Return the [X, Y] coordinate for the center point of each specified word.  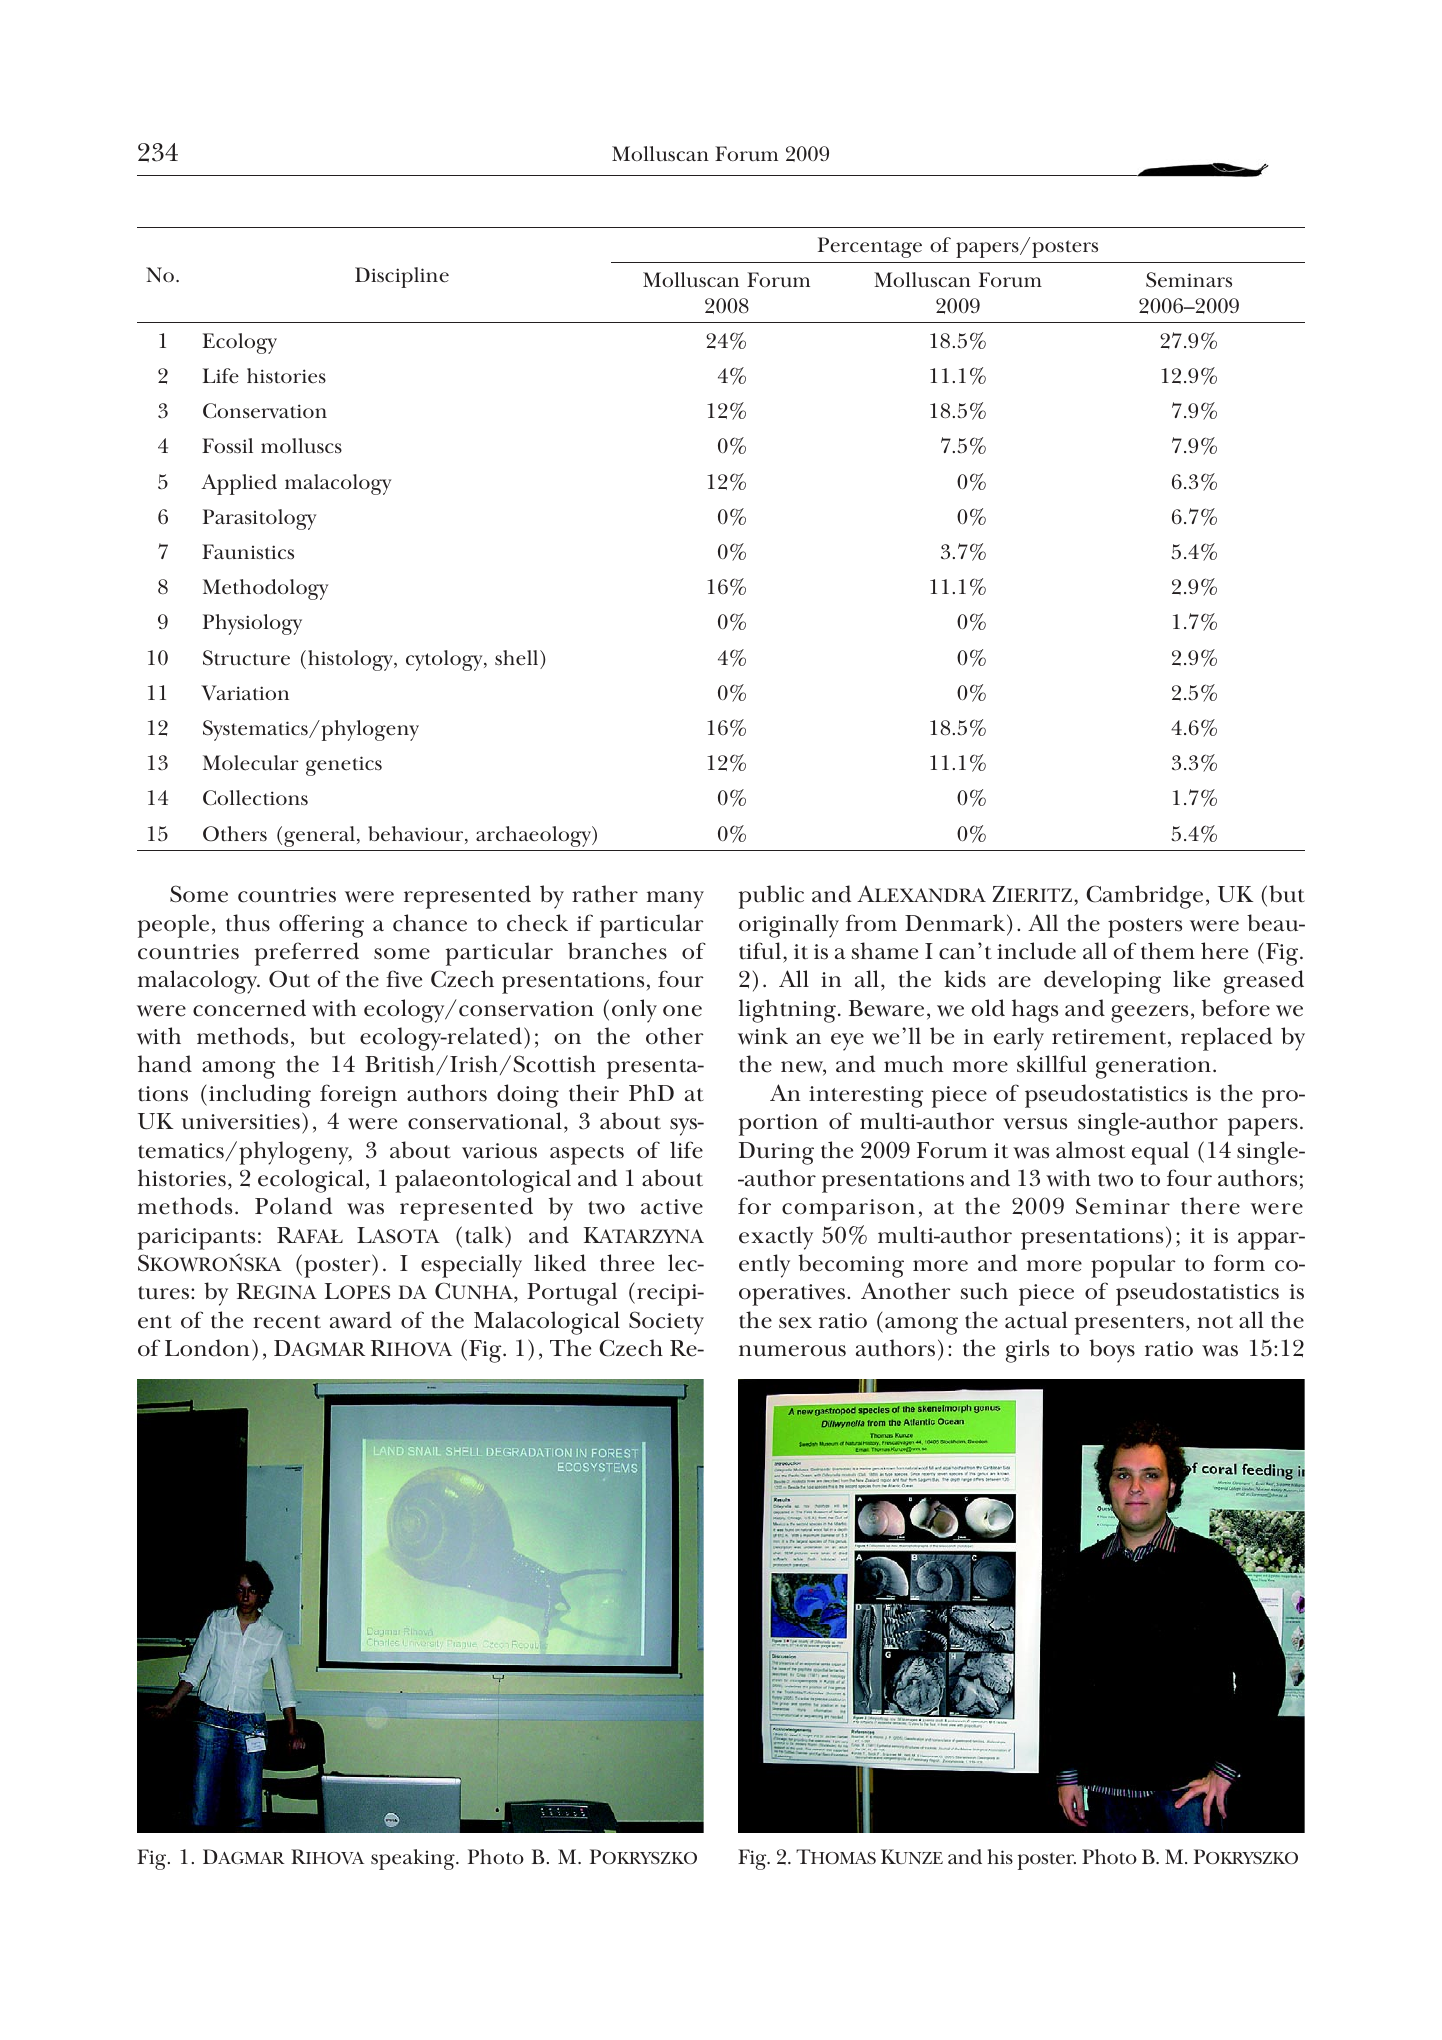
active [672, 1207]
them [1168, 951]
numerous [792, 1351]
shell [518, 658]
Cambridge [1144, 897]
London [207, 1348]
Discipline [402, 277]
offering [321, 926]
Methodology [265, 589]
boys [1112, 1351]
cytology [445, 660]
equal [1160, 1153]
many [675, 900]
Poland [293, 1206]
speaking [414, 1859]
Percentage [870, 247]
